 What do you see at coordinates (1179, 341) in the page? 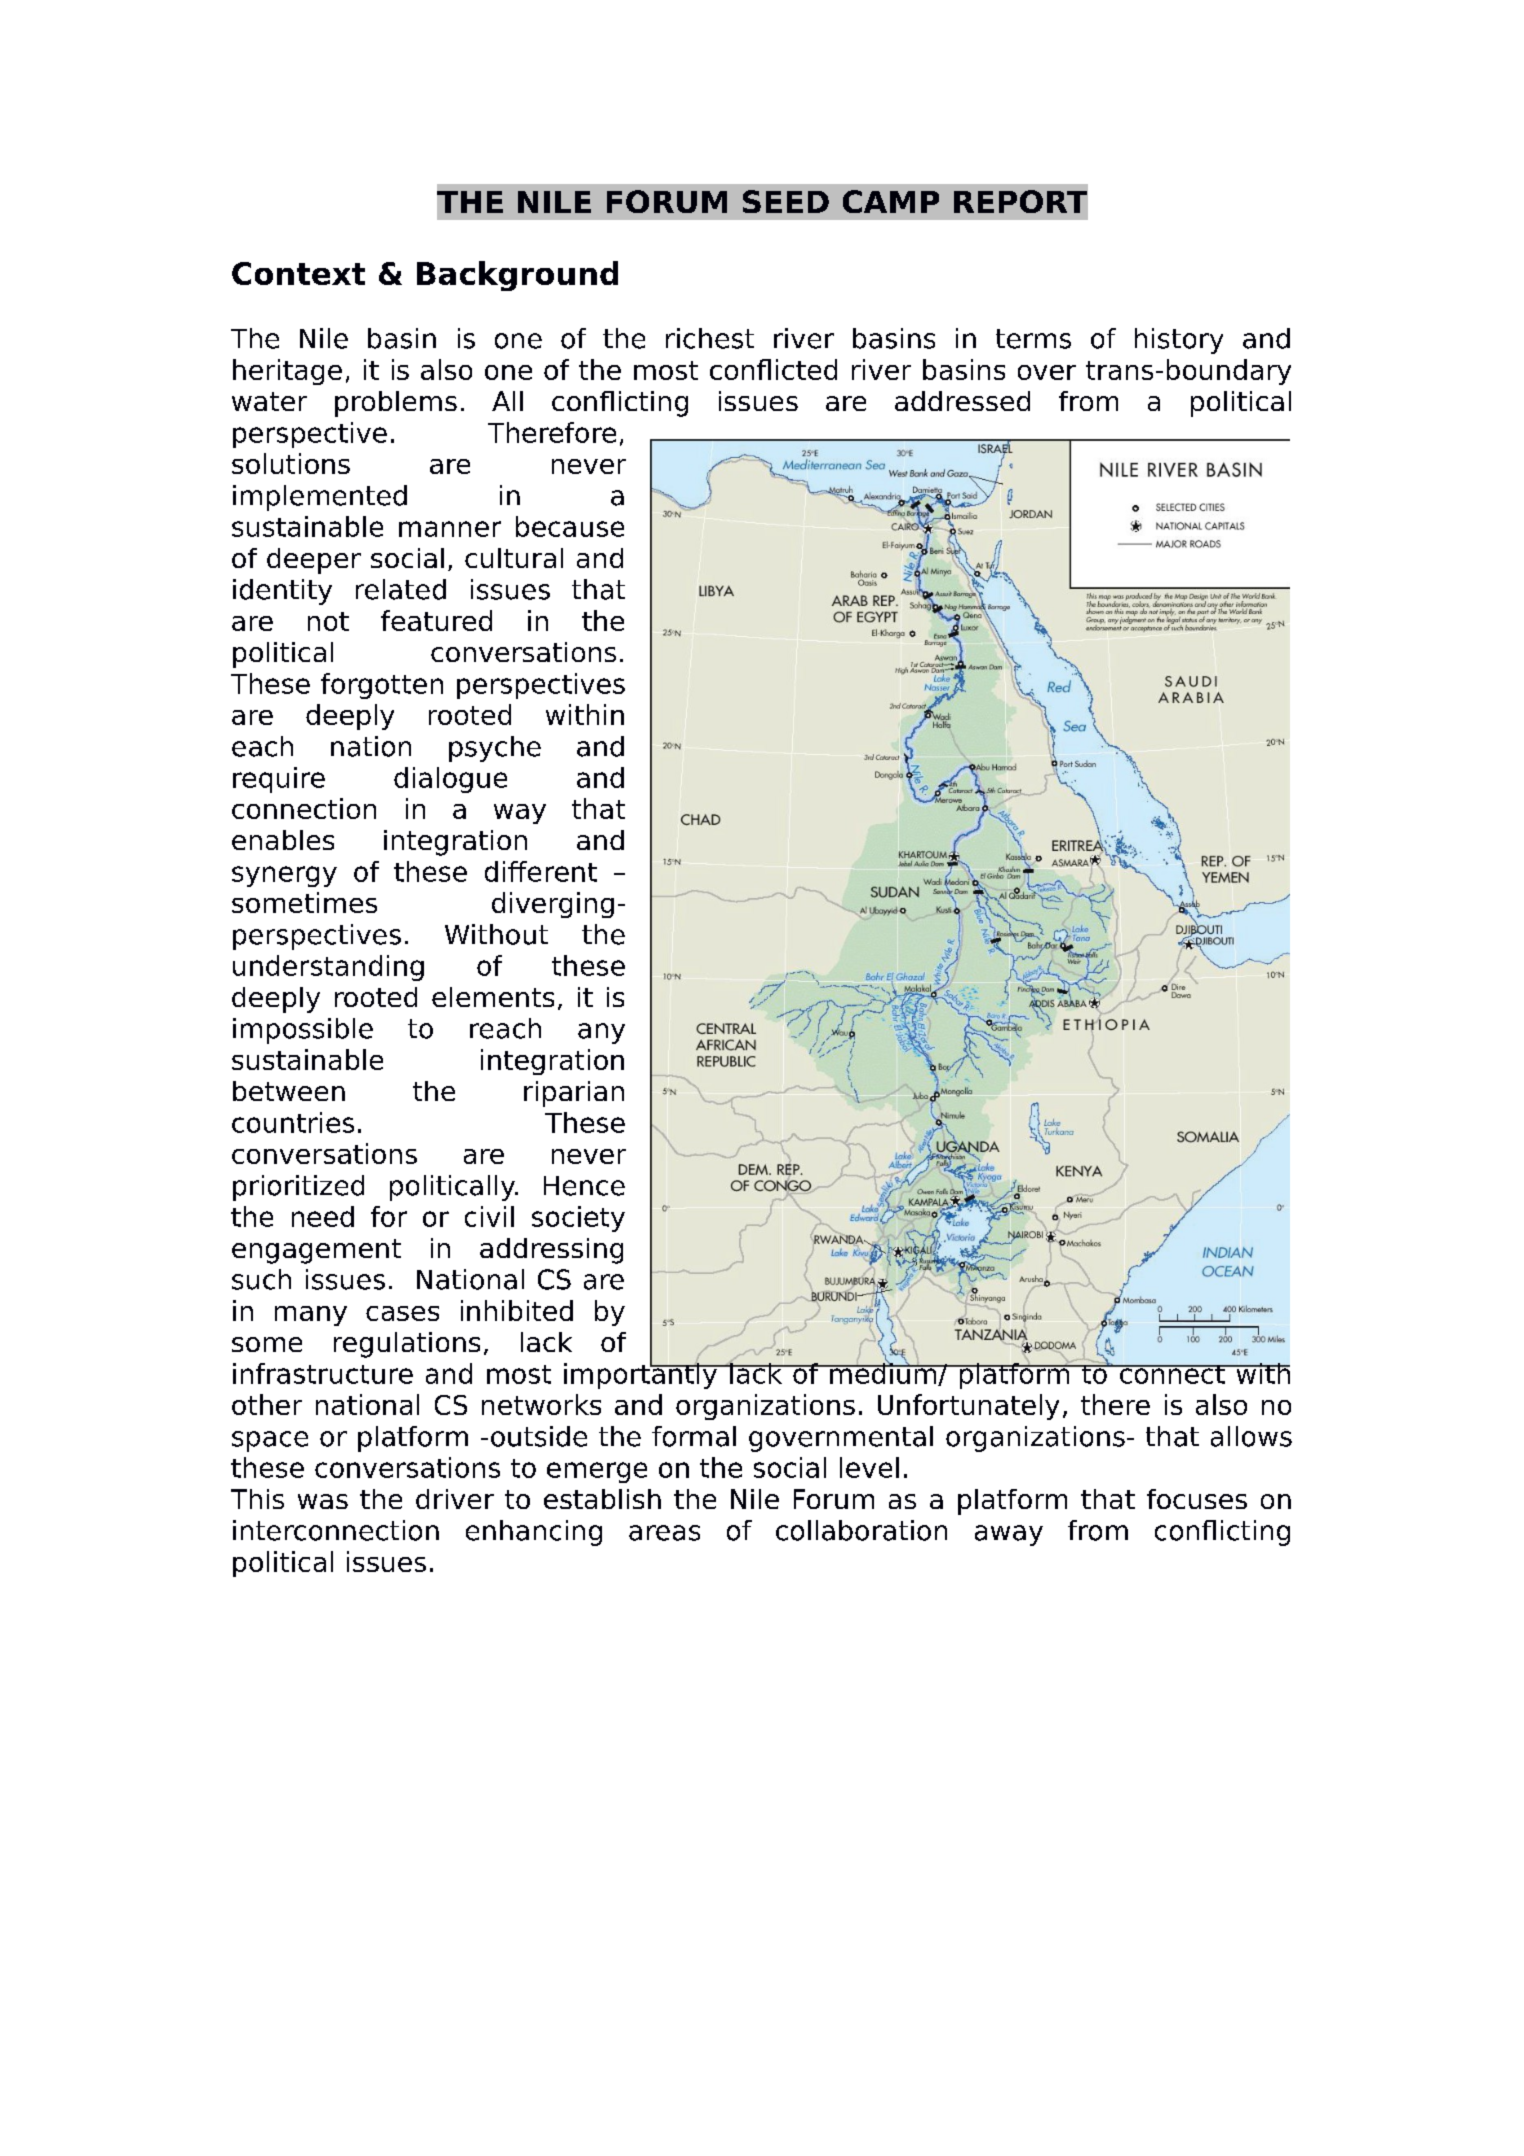
I see `history` at bounding box center [1179, 341].
